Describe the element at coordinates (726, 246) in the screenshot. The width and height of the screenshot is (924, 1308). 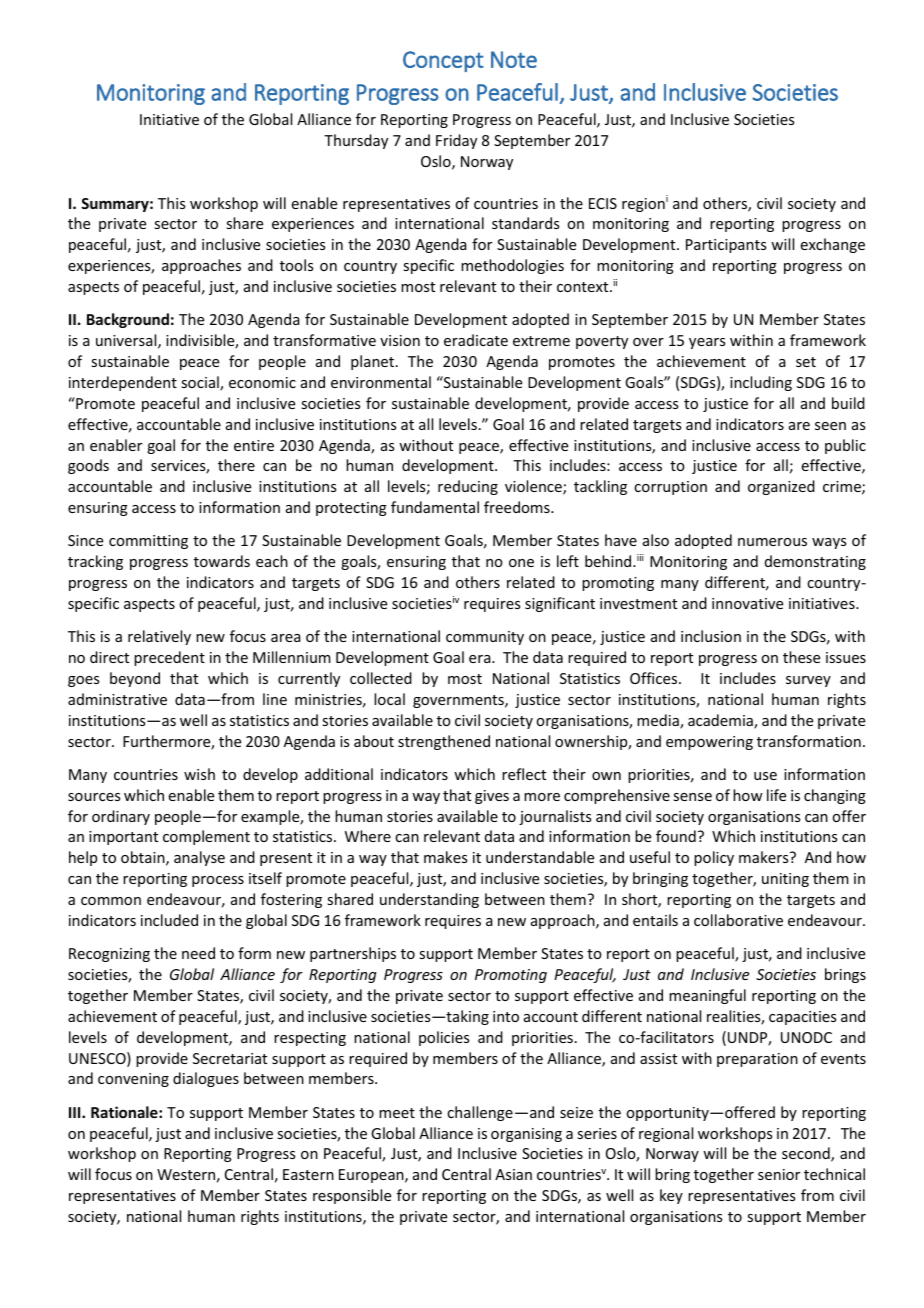
I see `Participants` at that location.
